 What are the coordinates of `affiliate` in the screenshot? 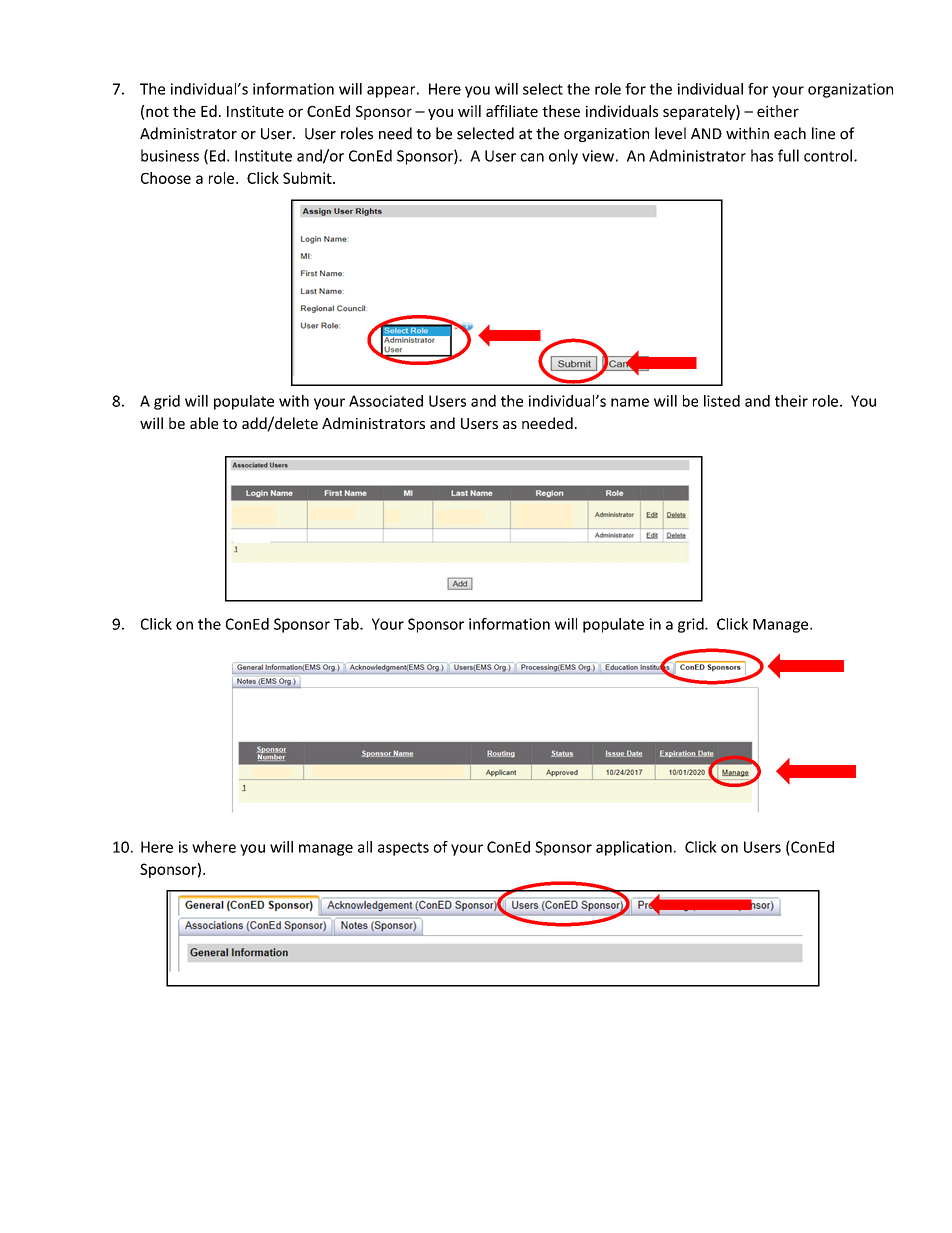 It's located at (512, 111).
